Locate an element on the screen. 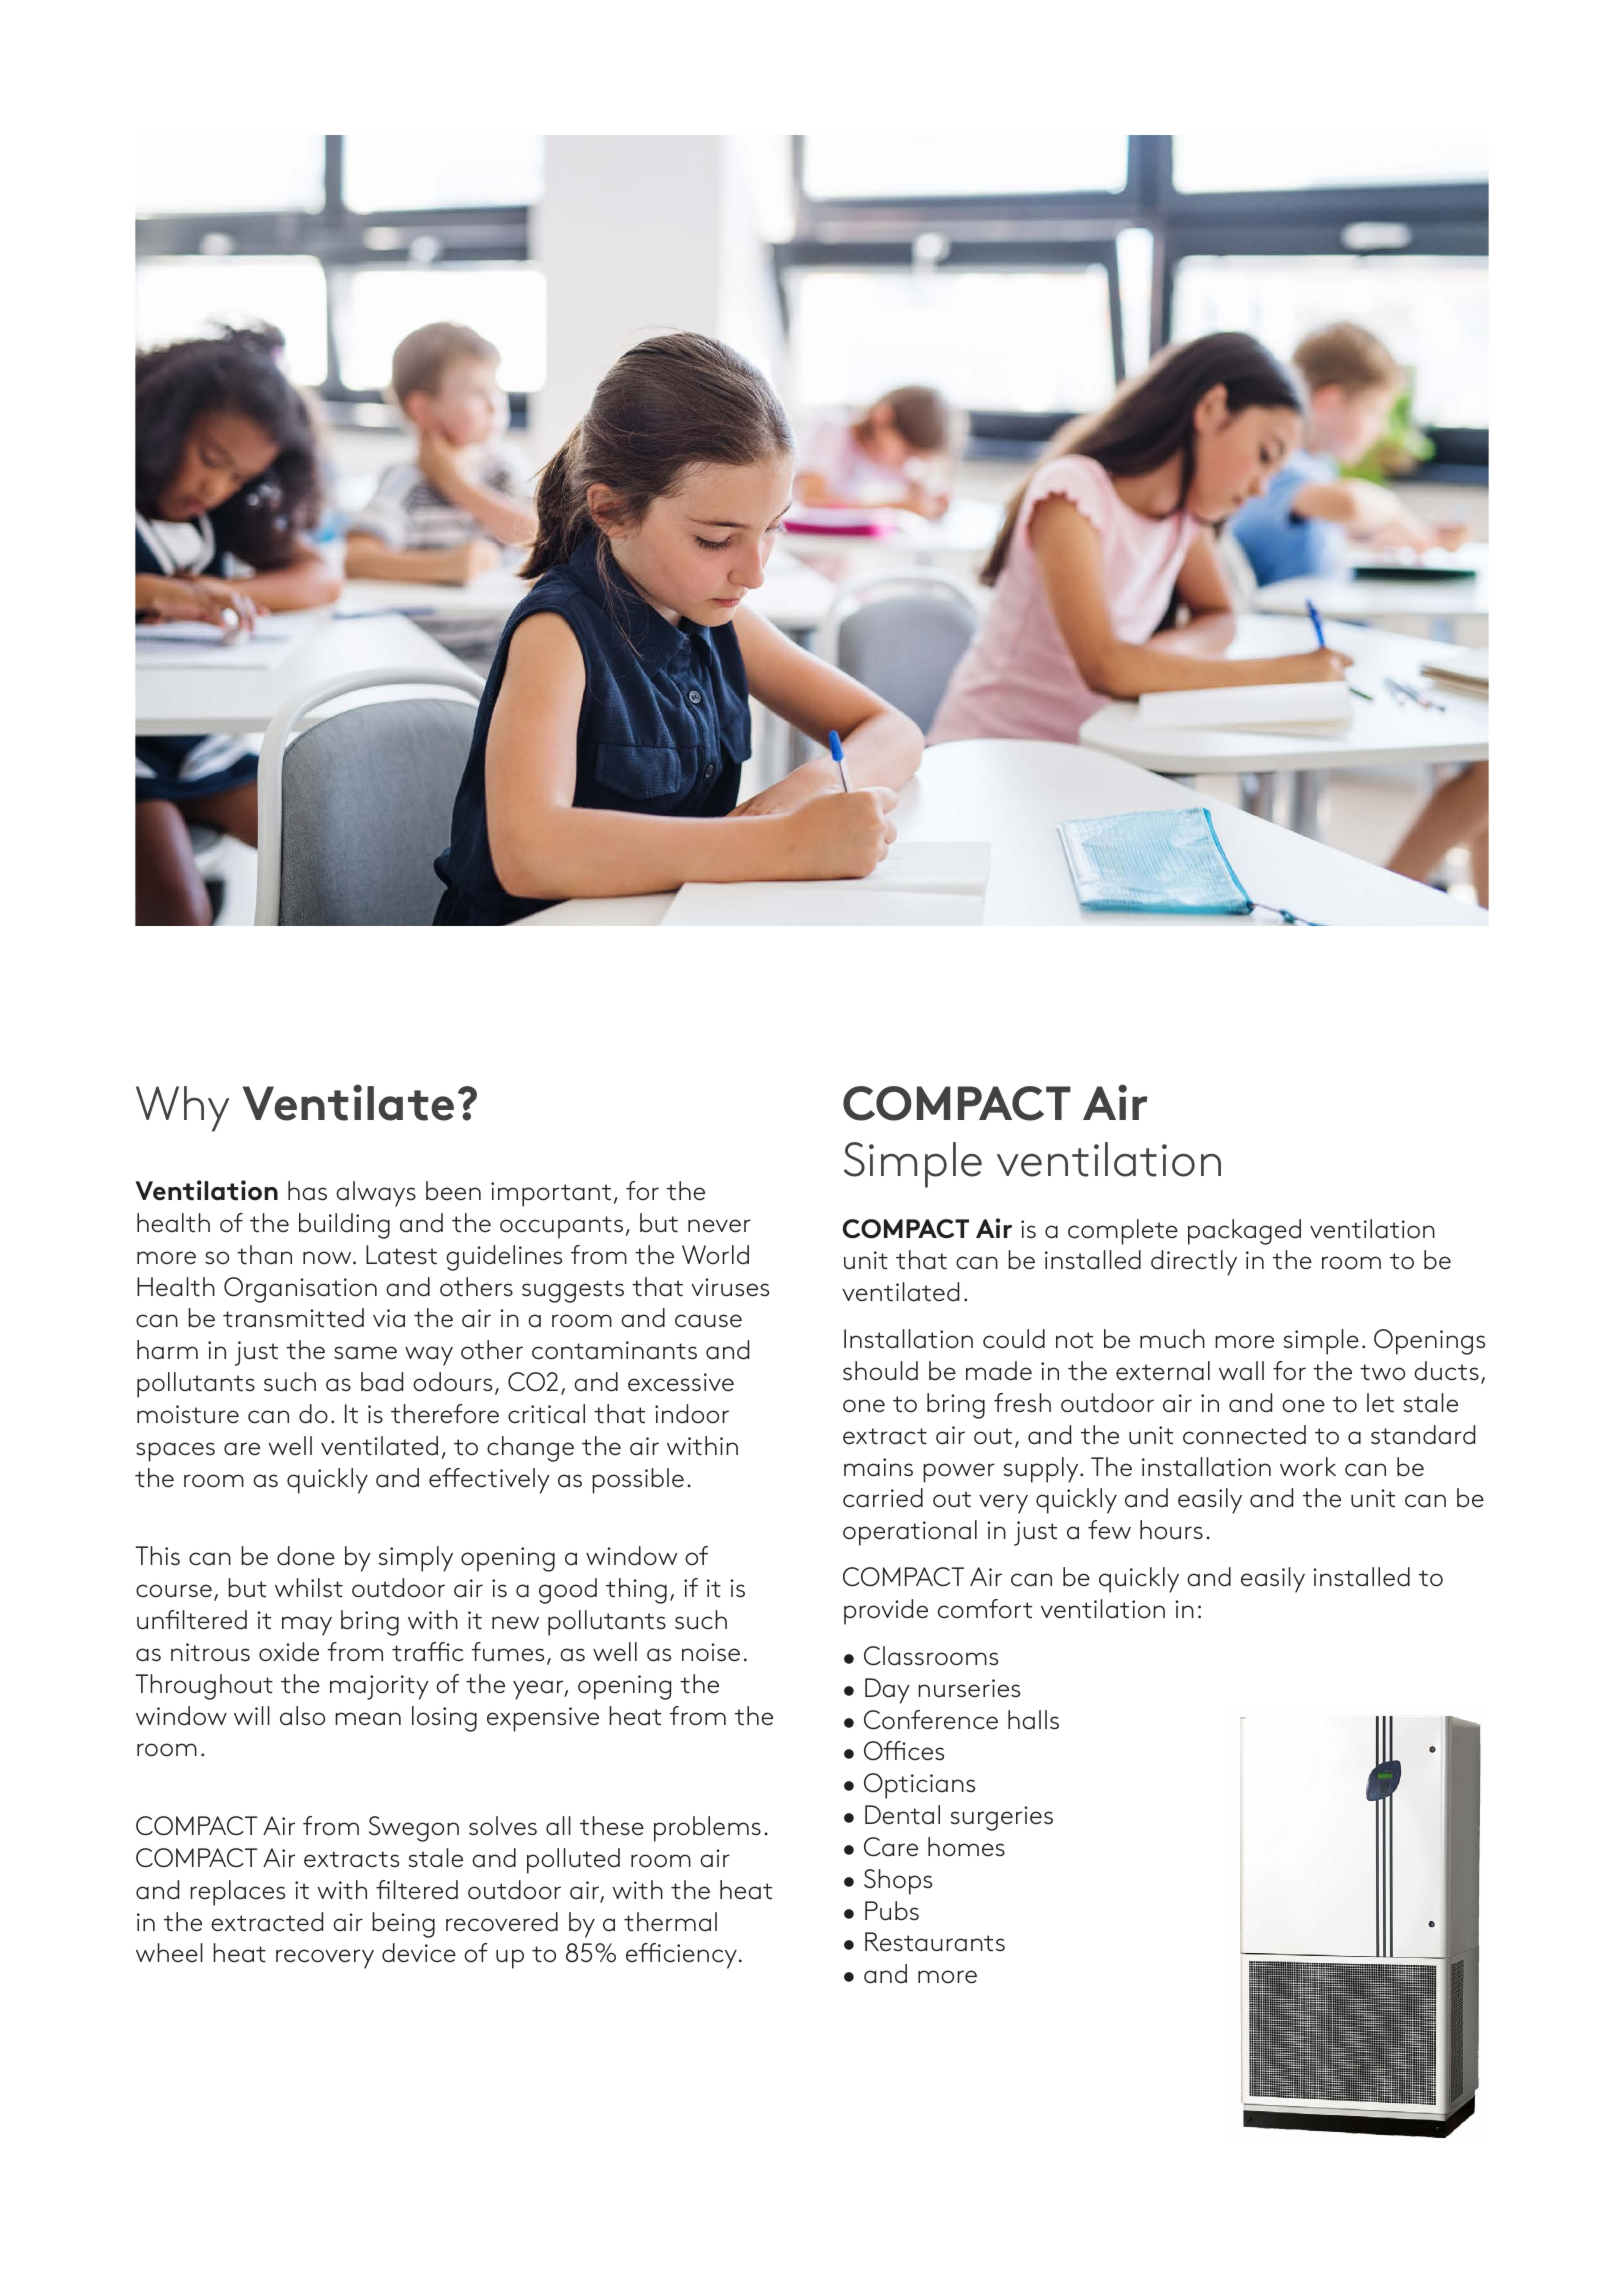  packaged is located at coordinates (1244, 1232).
